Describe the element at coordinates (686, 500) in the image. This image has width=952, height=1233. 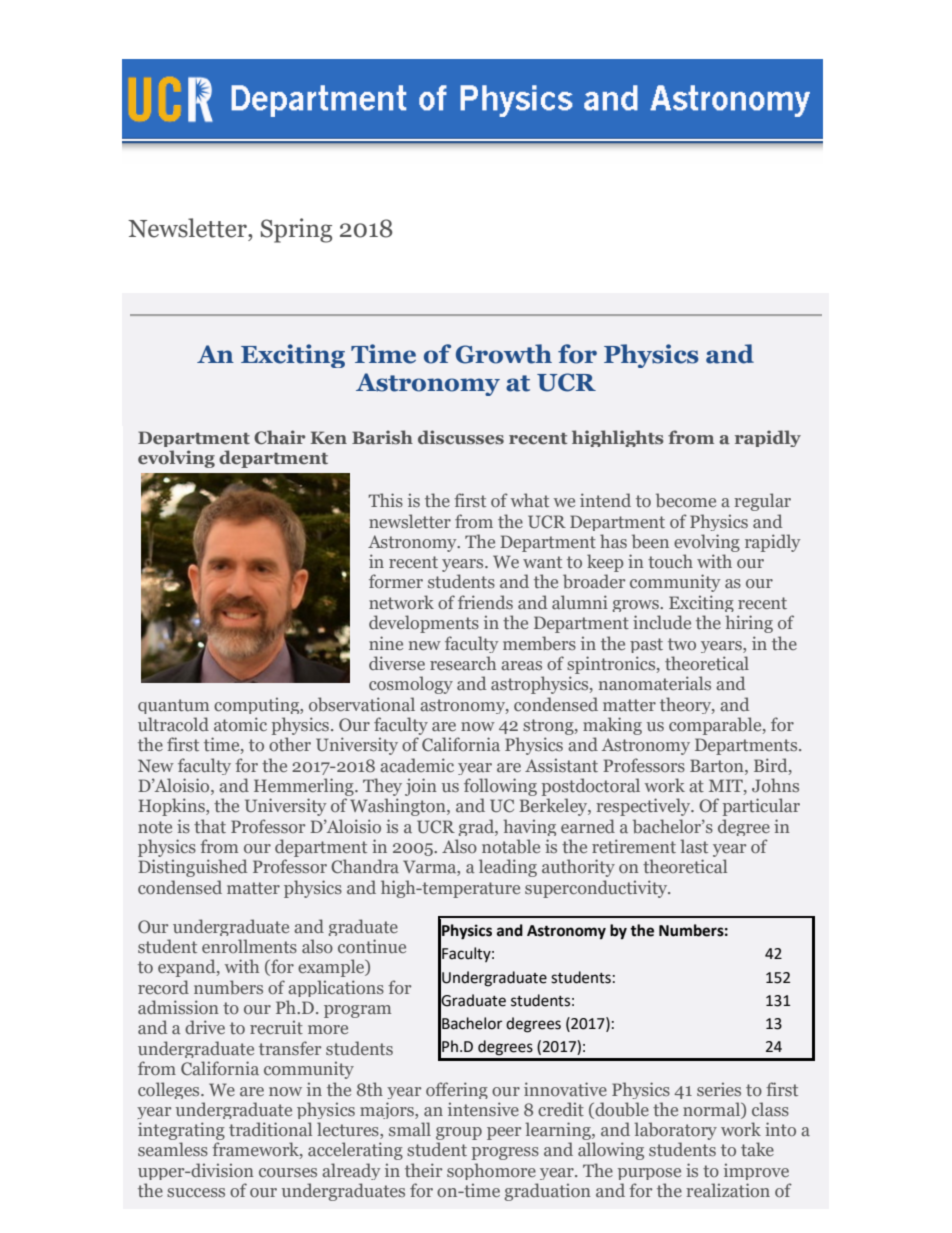
I see `become` at that location.
